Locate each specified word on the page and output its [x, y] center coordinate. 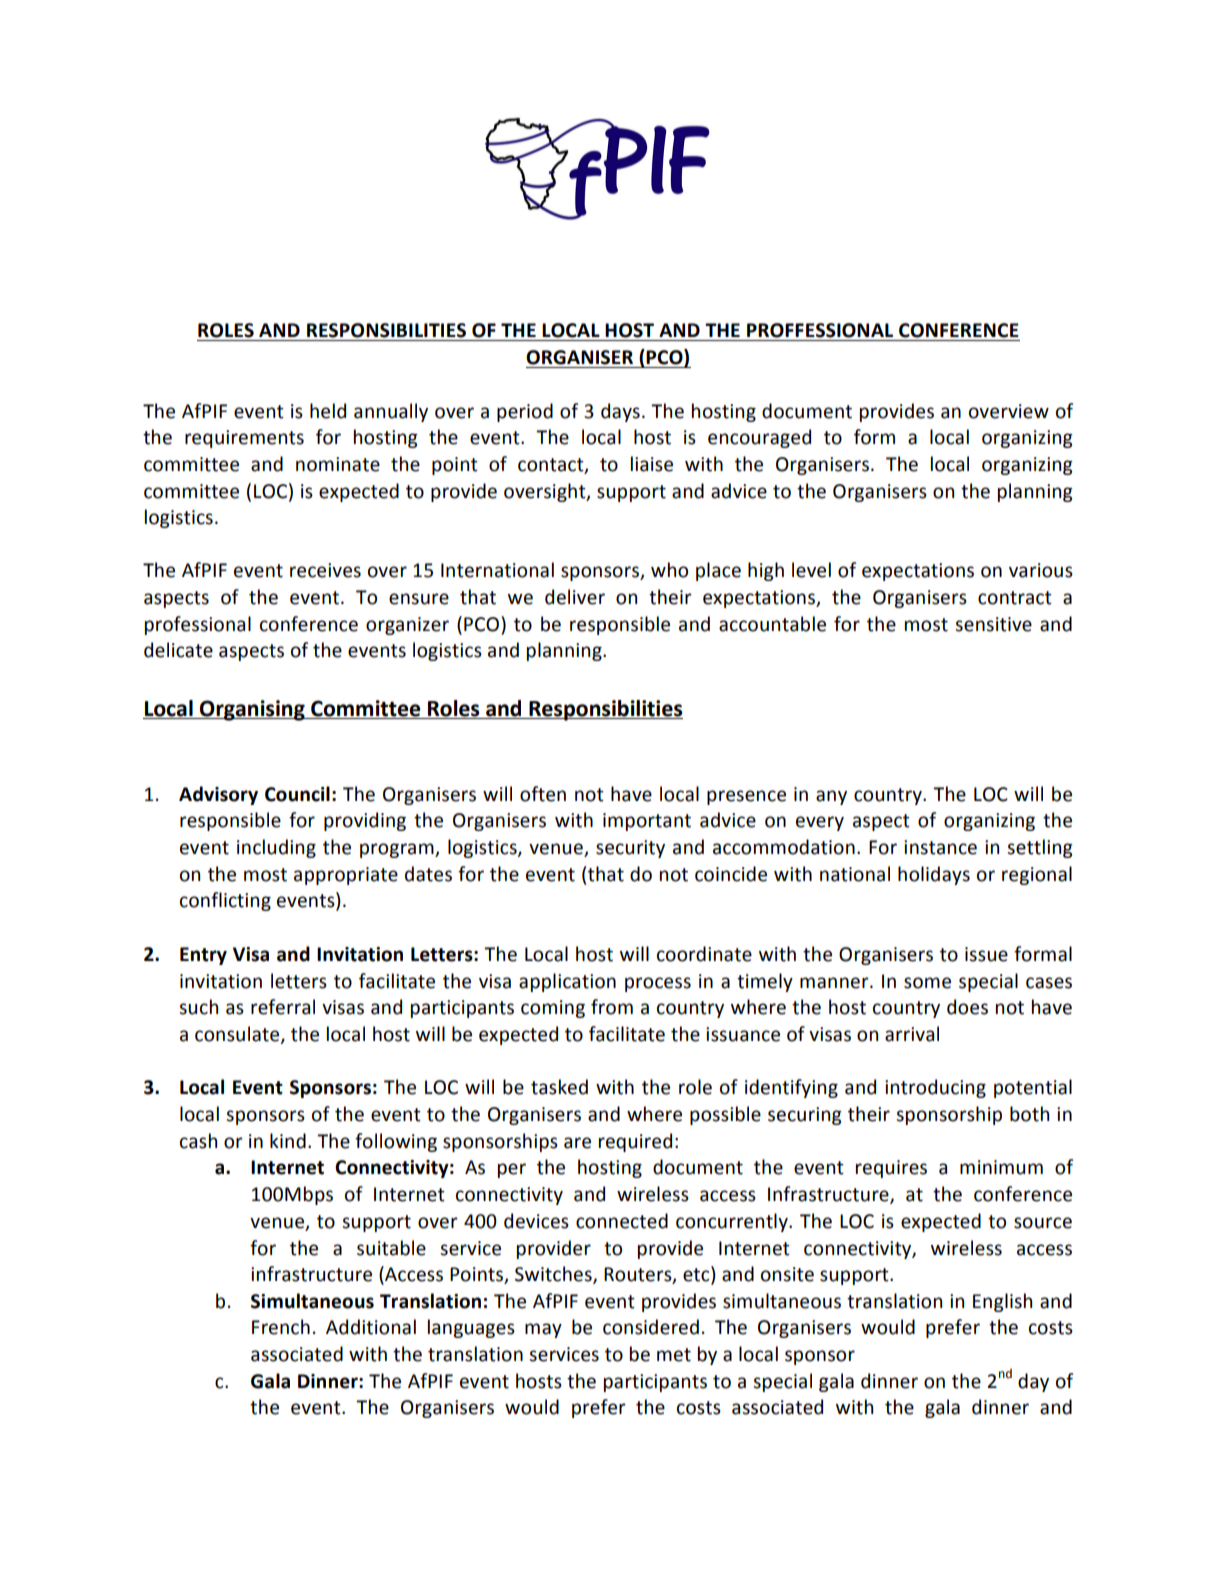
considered [651, 1327]
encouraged [759, 438]
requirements [244, 439]
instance [940, 847]
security [630, 849]
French [281, 1327]
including [276, 848]
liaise [652, 464]
